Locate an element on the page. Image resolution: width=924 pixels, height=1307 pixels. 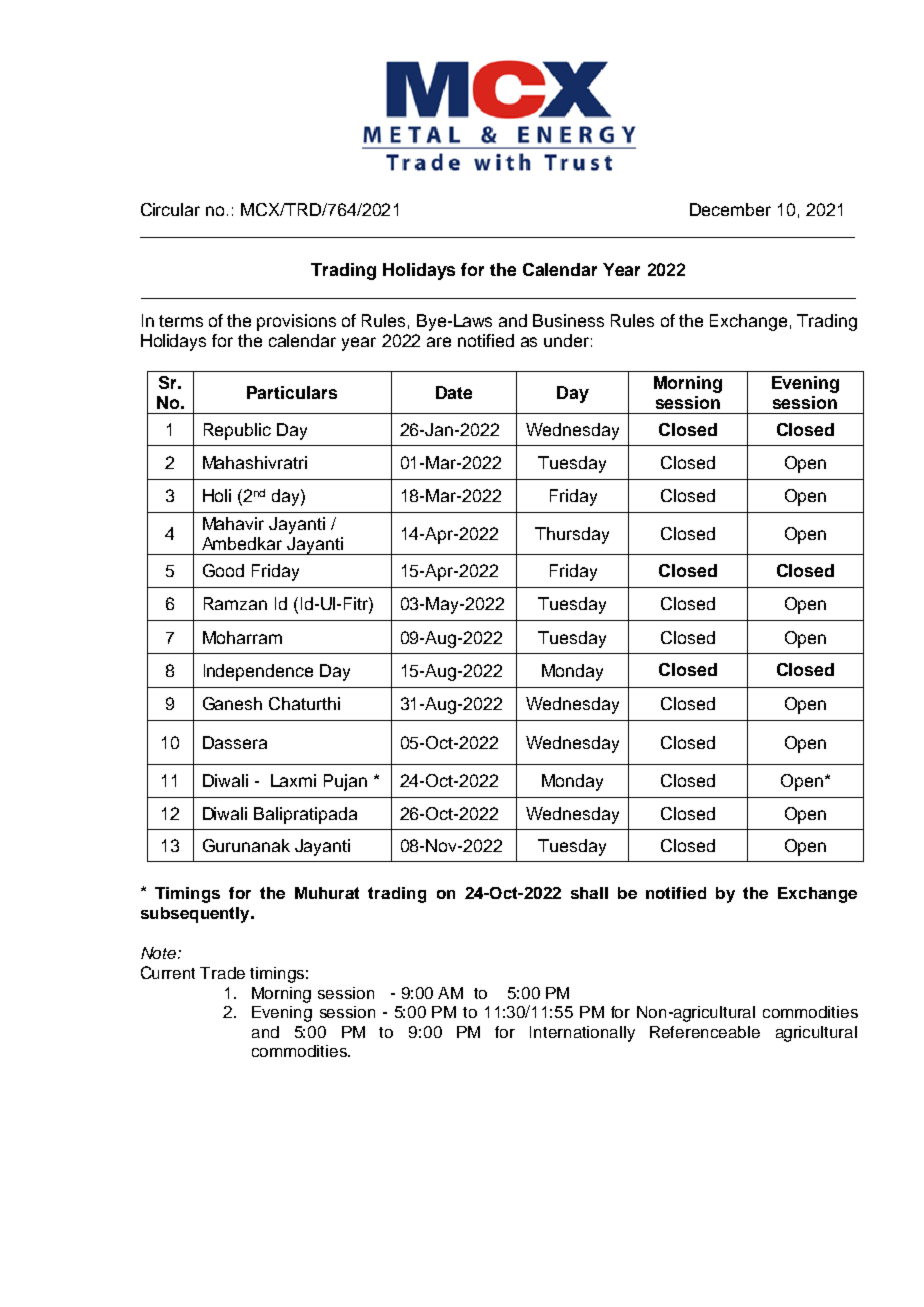
Ganesh is located at coordinates (232, 703).
